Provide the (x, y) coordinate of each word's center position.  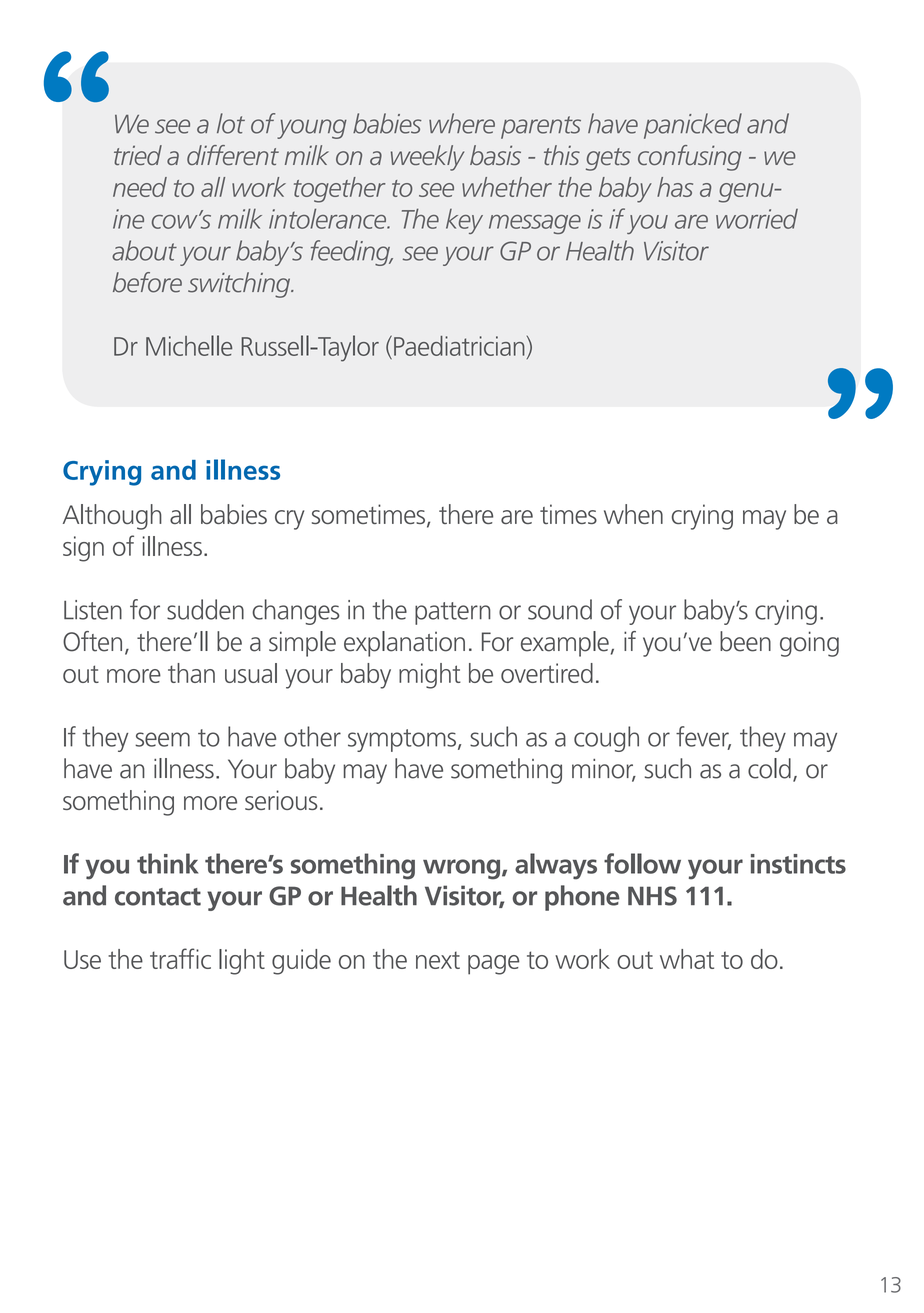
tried (138, 155)
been (745, 641)
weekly (427, 158)
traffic (180, 958)
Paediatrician (459, 346)
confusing (690, 158)
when (633, 514)
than (191, 673)
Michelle (189, 345)
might (430, 676)
